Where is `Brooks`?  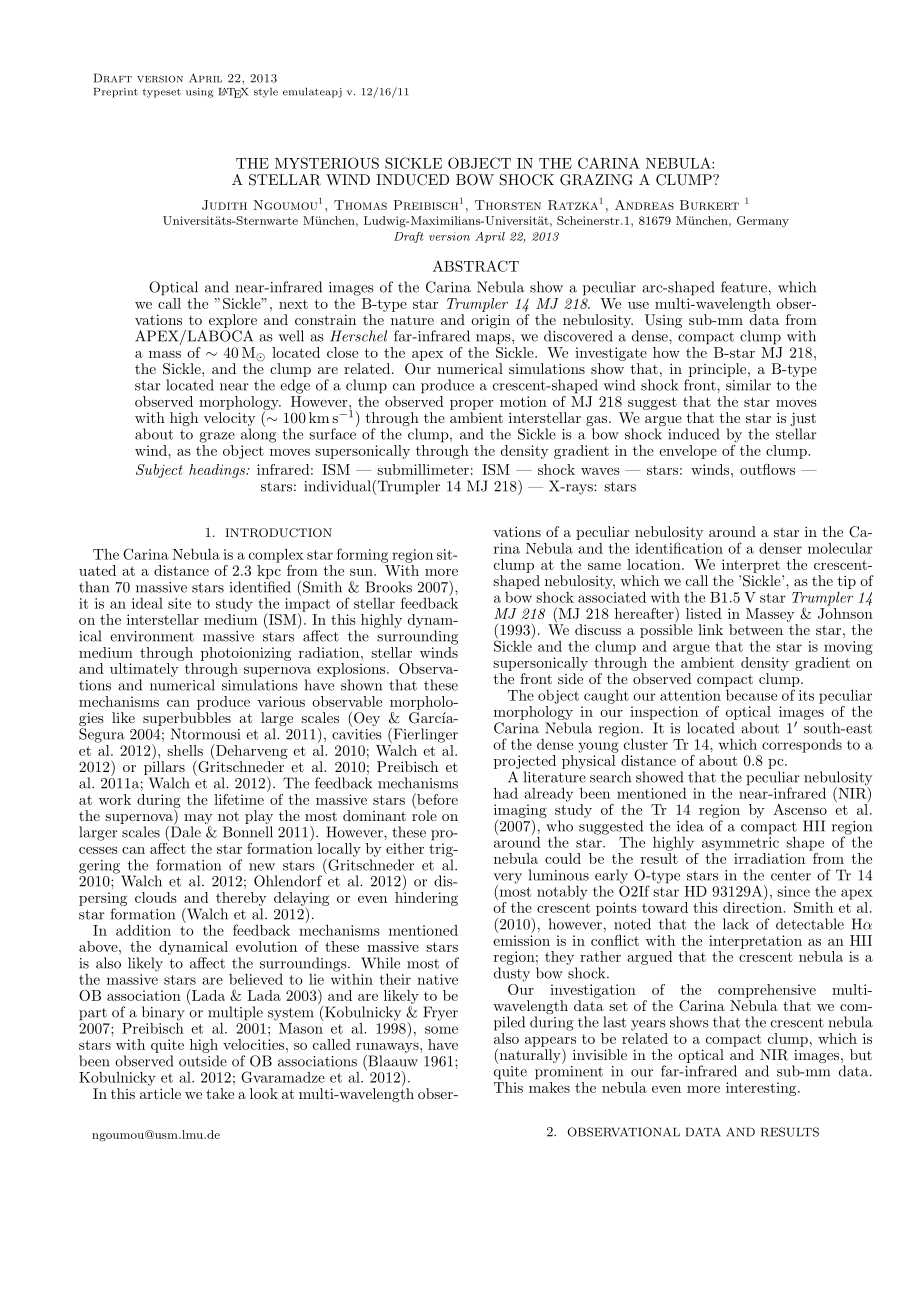 Brooks is located at coordinates (389, 587).
